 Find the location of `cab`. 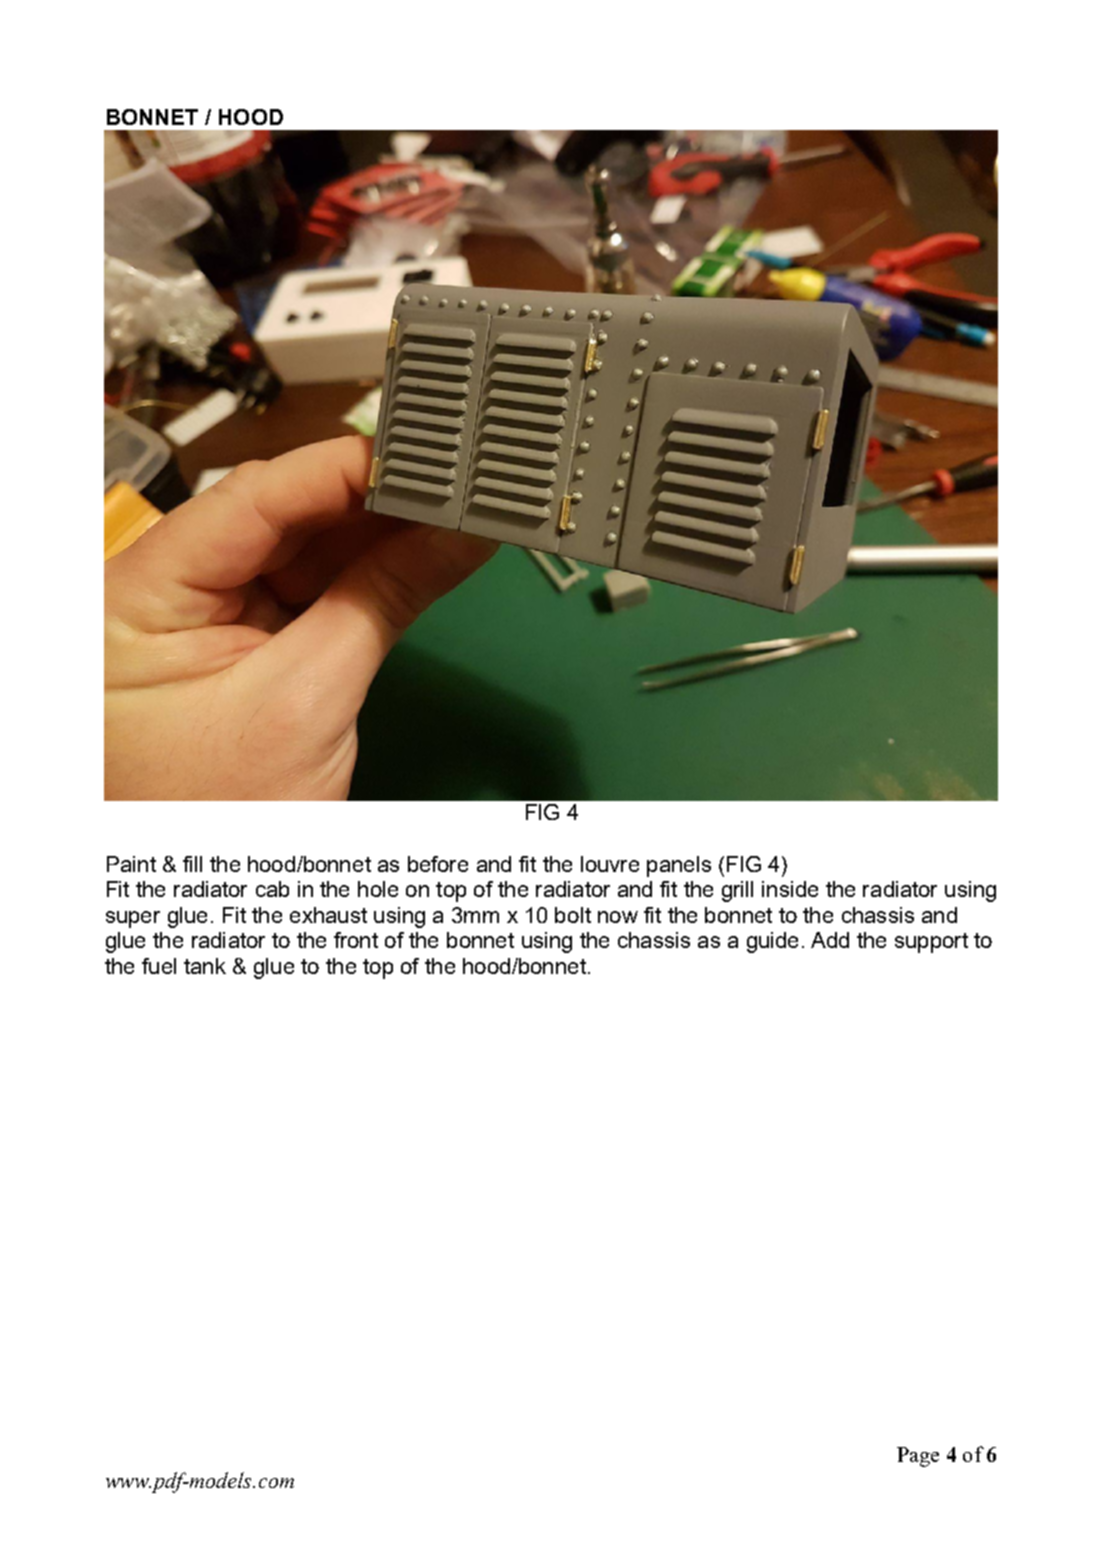

cab is located at coordinates (272, 889).
